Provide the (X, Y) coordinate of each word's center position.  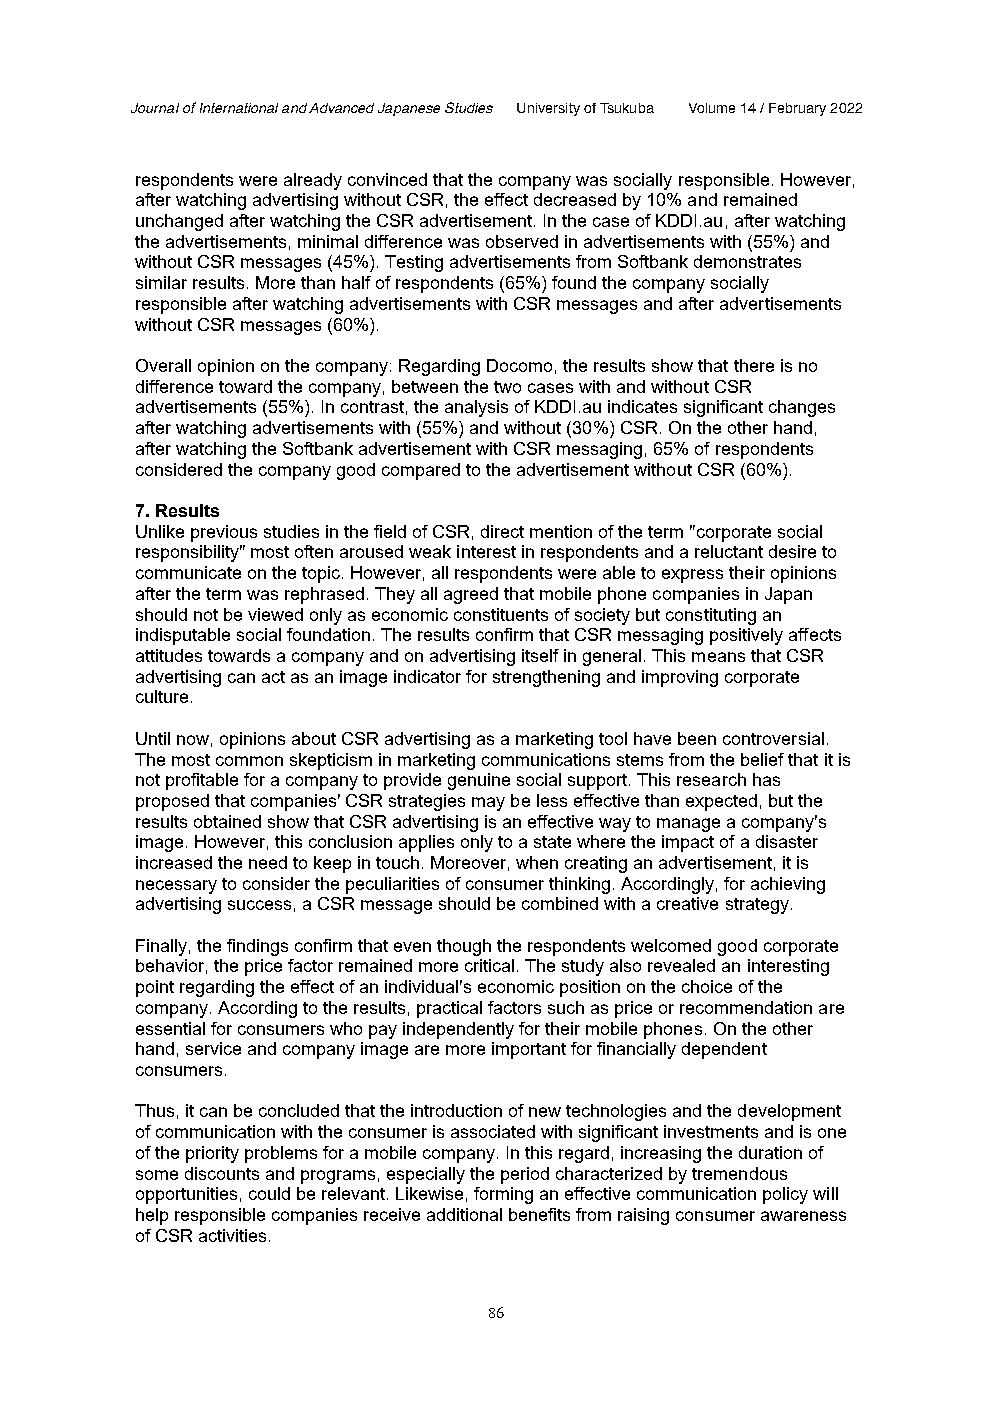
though (464, 947)
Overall (163, 365)
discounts (222, 1173)
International (239, 108)
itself (540, 655)
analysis (476, 408)
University (548, 109)
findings (257, 947)
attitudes (169, 655)
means (718, 657)
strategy (757, 906)
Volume (712, 108)
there (754, 365)
